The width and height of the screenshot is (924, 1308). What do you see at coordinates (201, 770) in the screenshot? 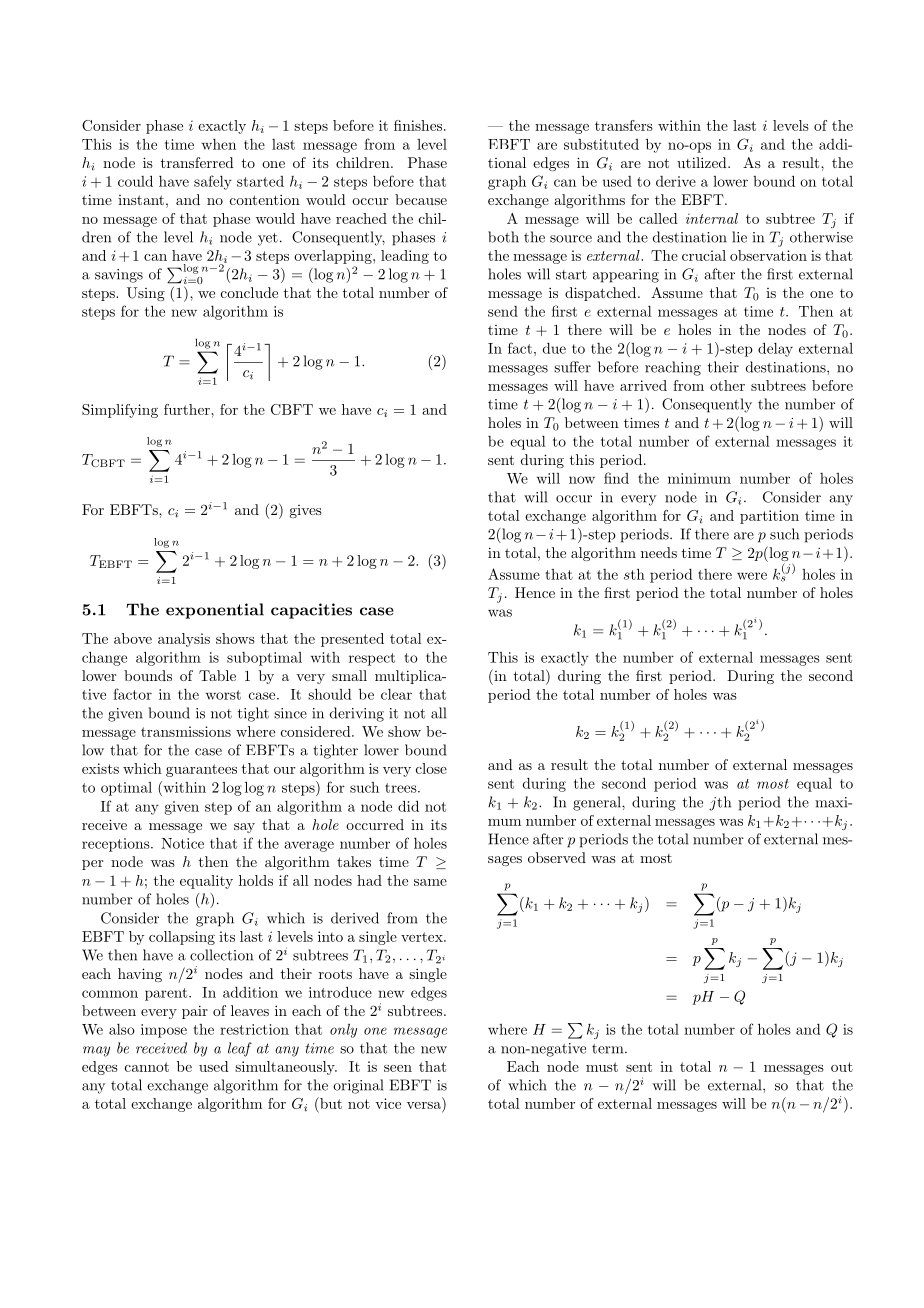
I see `guarantees` at bounding box center [201, 770].
